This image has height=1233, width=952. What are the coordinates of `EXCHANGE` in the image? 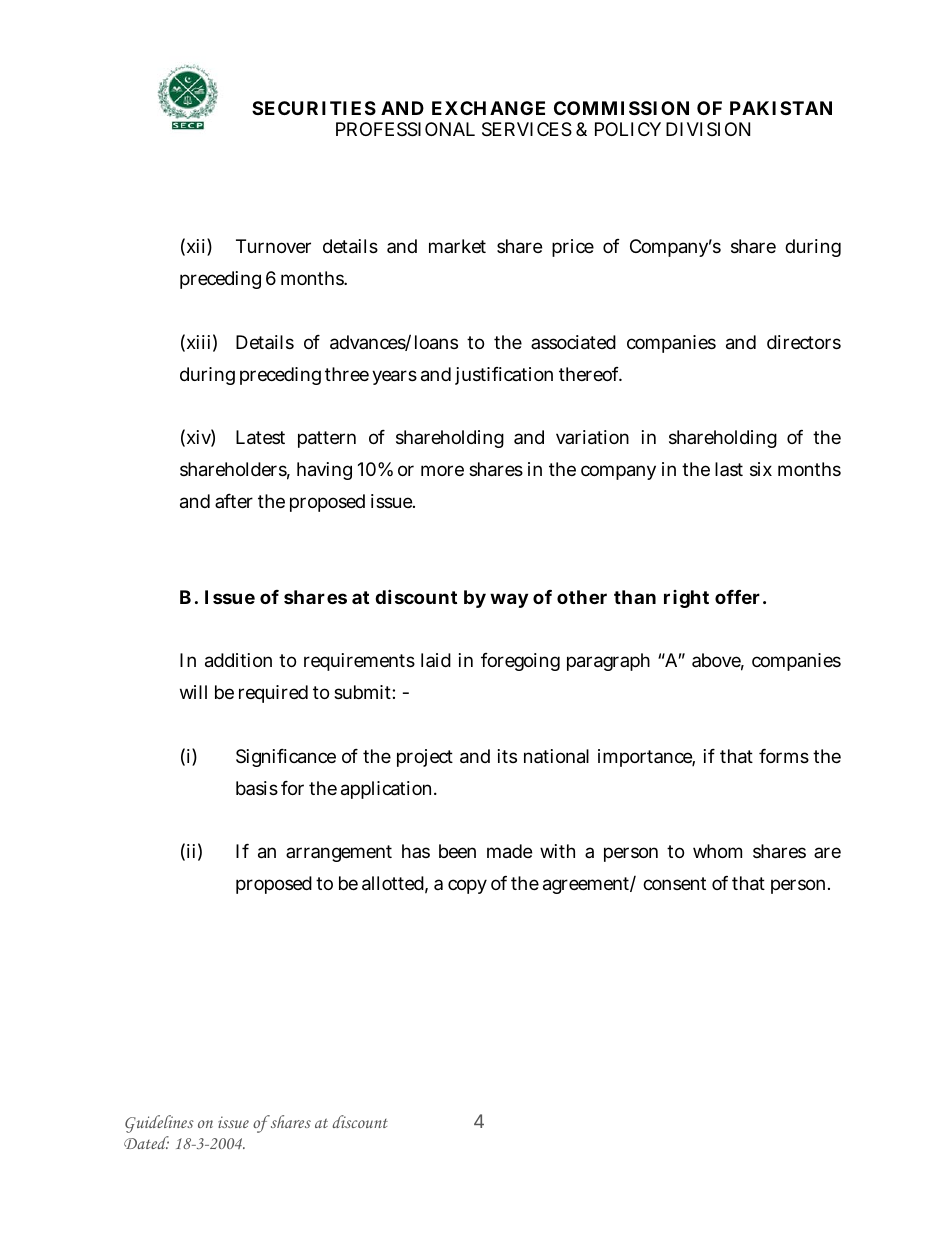 It's located at (488, 108).
